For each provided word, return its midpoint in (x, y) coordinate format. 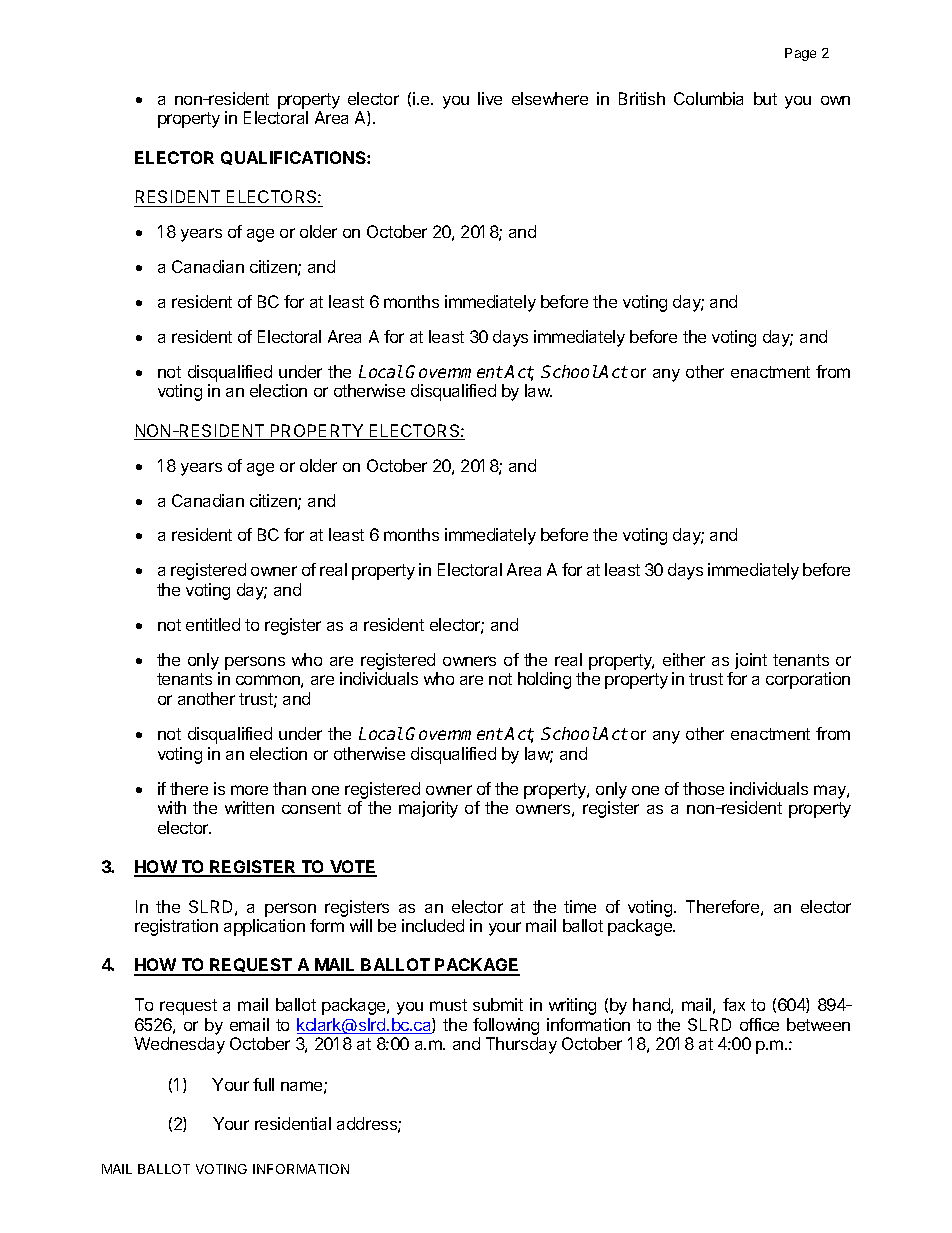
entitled (213, 624)
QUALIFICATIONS (294, 158)
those (703, 788)
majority (428, 809)
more (249, 790)
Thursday (521, 1045)
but (765, 98)
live (490, 98)
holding (544, 680)
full (263, 1084)
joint (751, 661)
